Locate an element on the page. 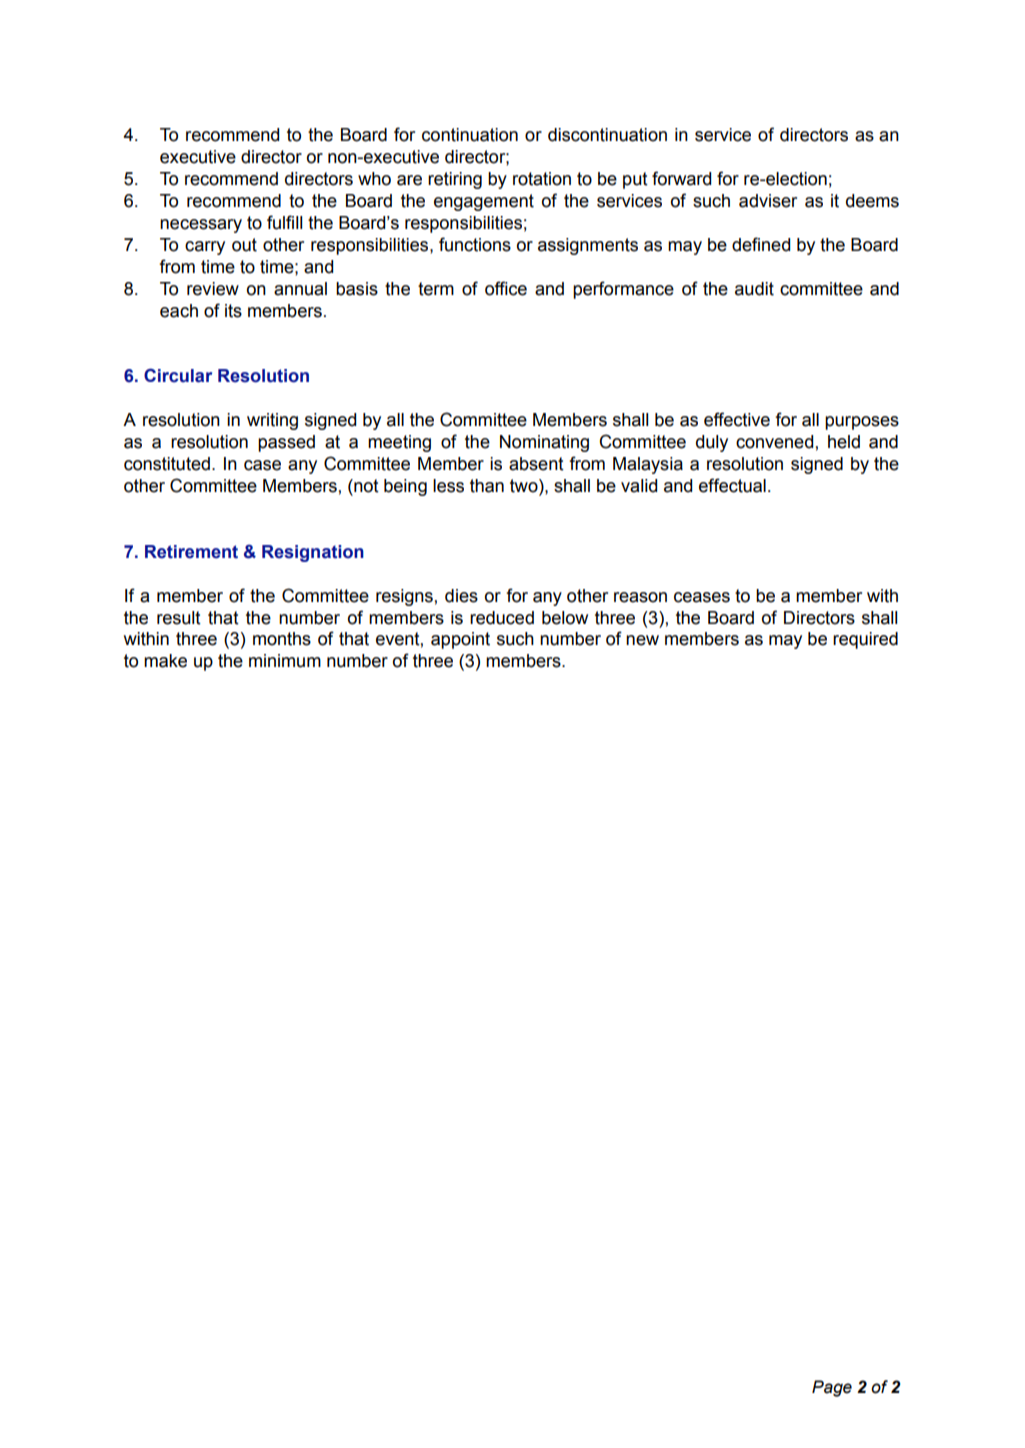 Image resolution: width=1025 pixels, height=1448 pixels. months is located at coordinates (282, 639).
